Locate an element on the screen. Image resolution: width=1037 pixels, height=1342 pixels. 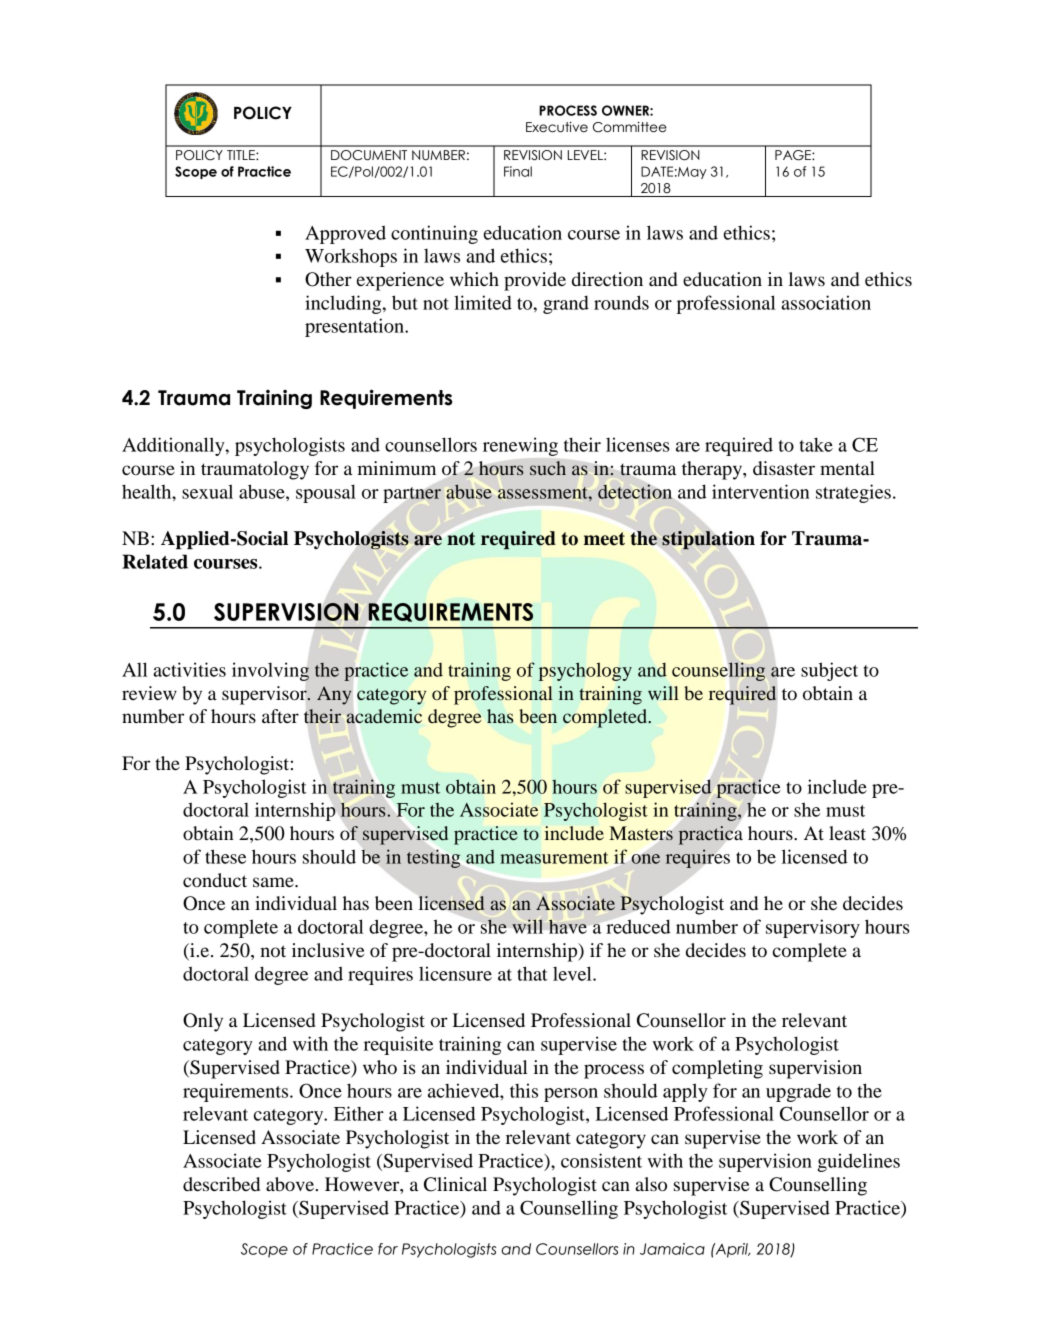
guidelines is located at coordinates (859, 1162).
